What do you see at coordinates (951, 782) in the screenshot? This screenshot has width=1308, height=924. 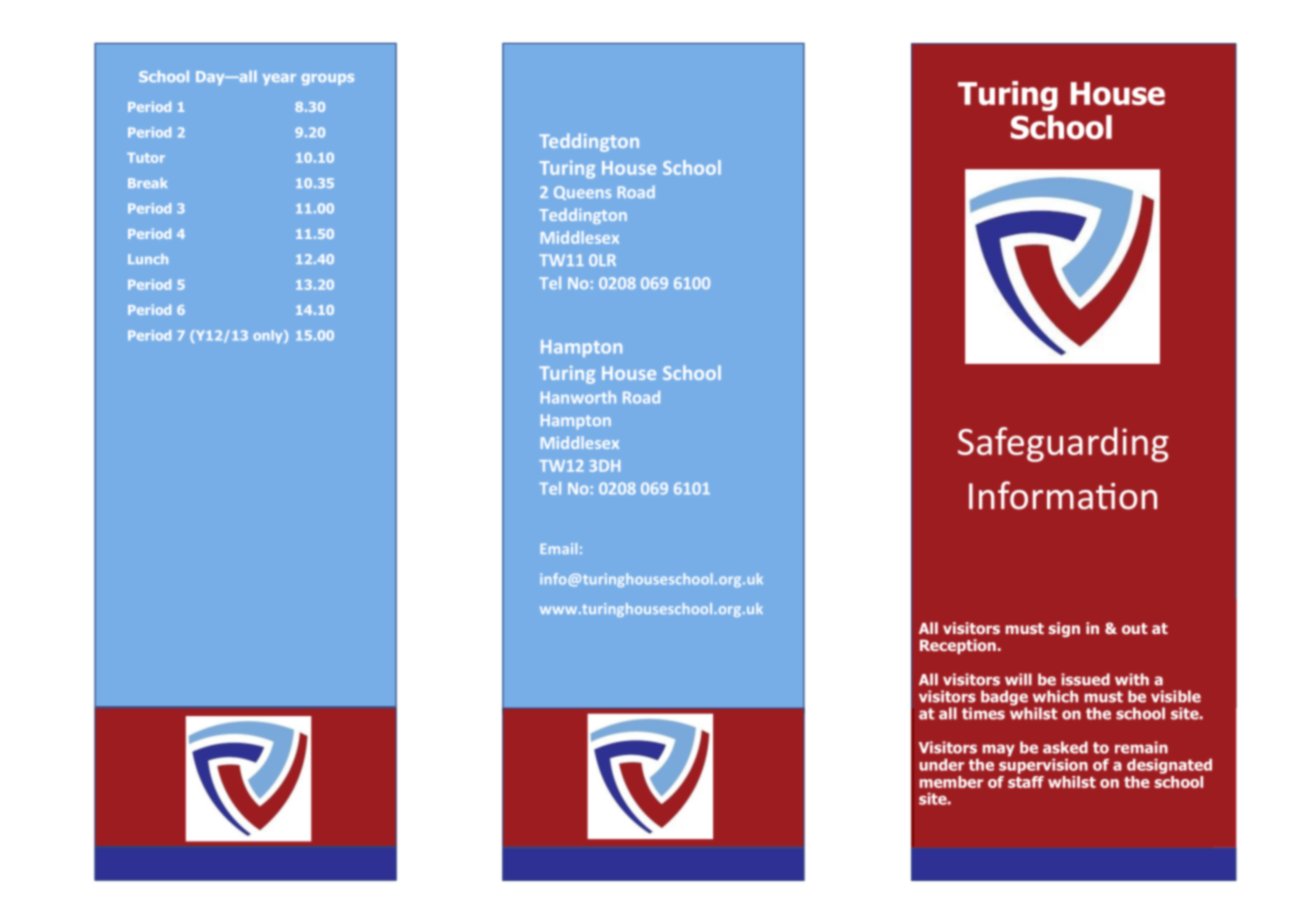 I see `member` at bounding box center [951, 782].
